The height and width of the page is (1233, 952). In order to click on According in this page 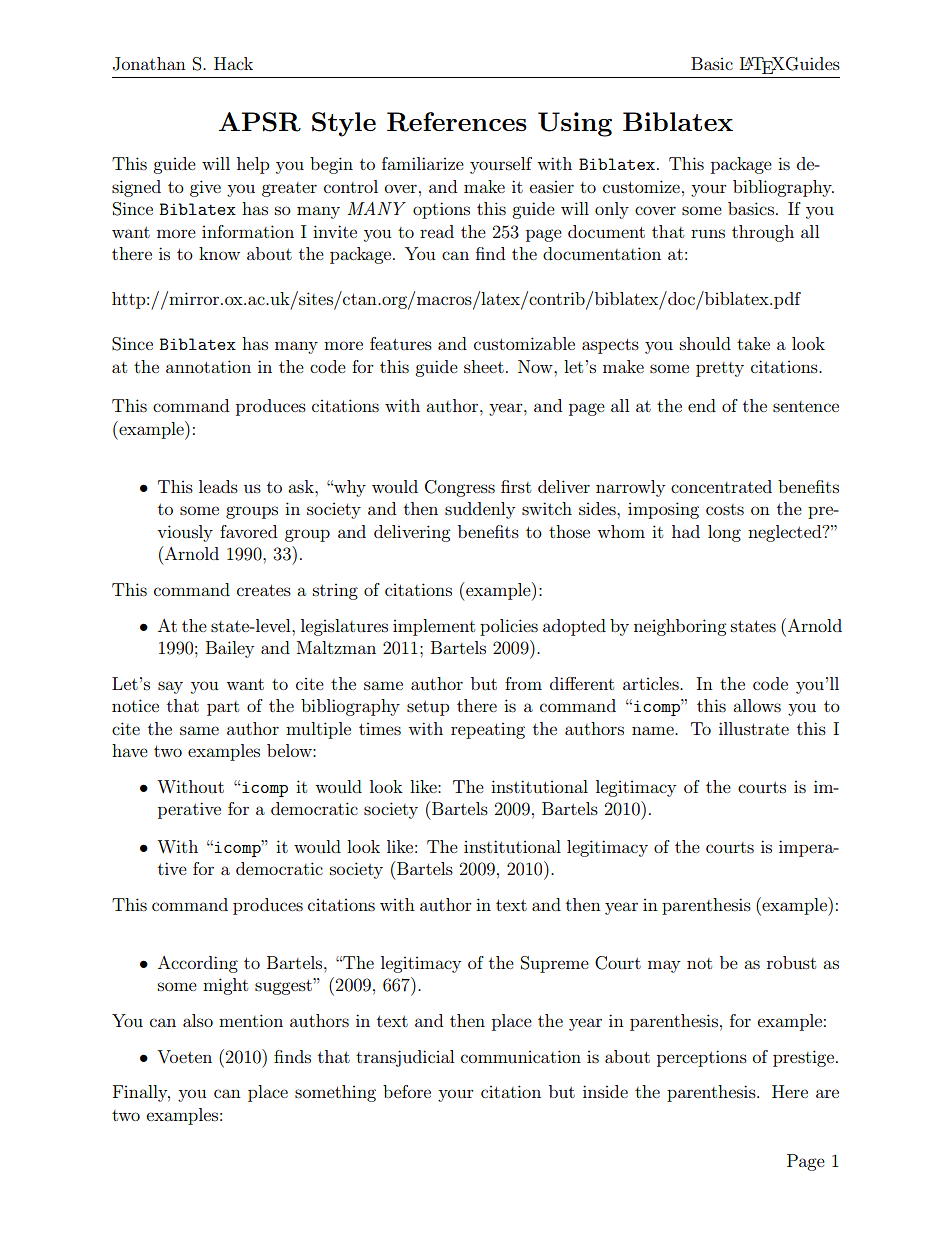, I will do `click(198, 964)`.
